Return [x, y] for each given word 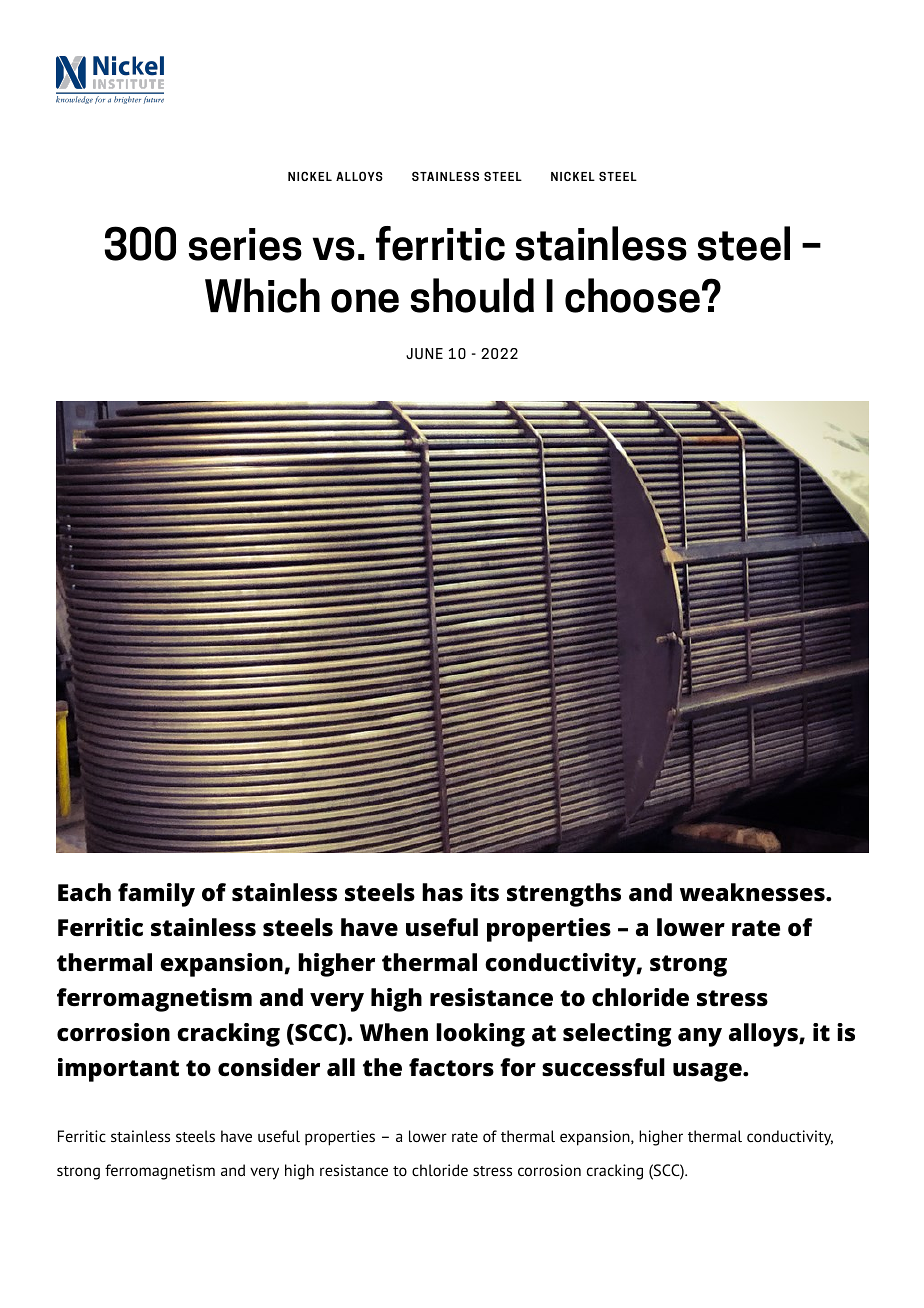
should [472, 295]
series [245, 244]
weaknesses [753, 892]
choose [632, 295]
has [442, 892]
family [156, 895]
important [118, 1070]
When [394, 1032]
